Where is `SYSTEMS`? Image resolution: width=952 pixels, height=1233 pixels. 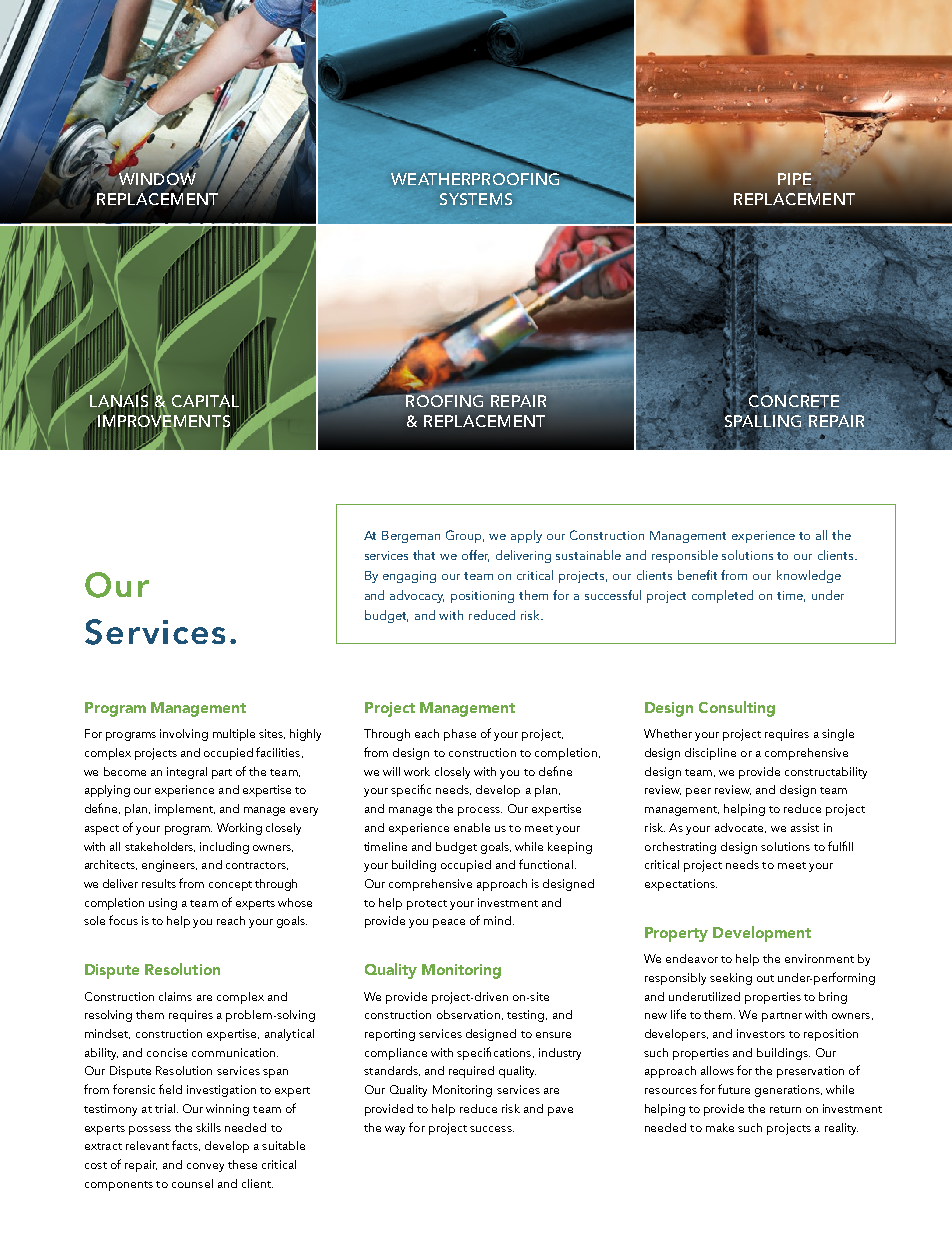
SYSTEMS is located at coordinates (476, 199).
